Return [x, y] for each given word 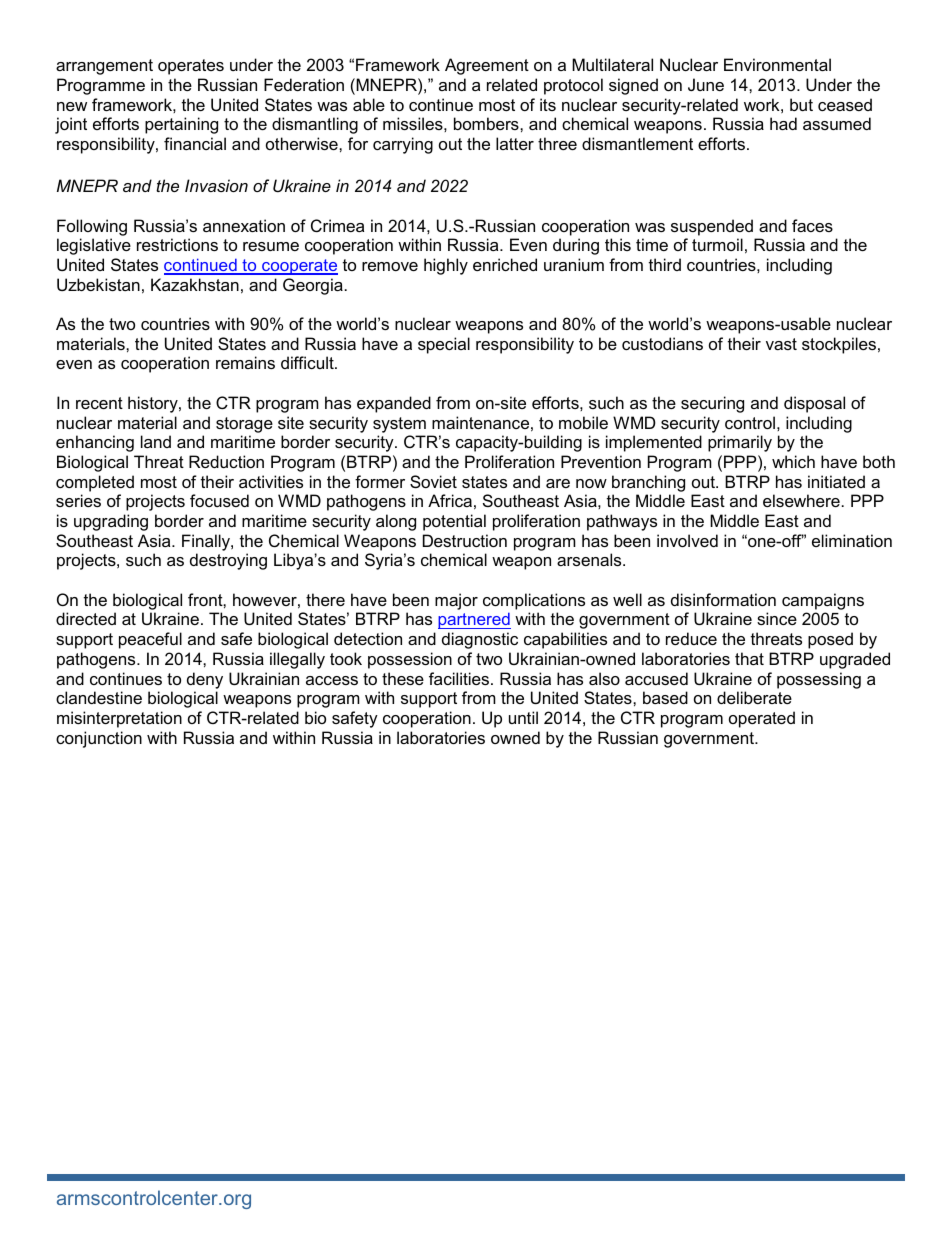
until [523, 717]
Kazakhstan [195, 284]
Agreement [487, 66]
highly [446, 266]
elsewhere [801, 500]
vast [781, 344]
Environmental [777, 64]
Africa [450, 500]
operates [191, 67]
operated [762, 719]
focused [219, 500]
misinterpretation [119, 719]
